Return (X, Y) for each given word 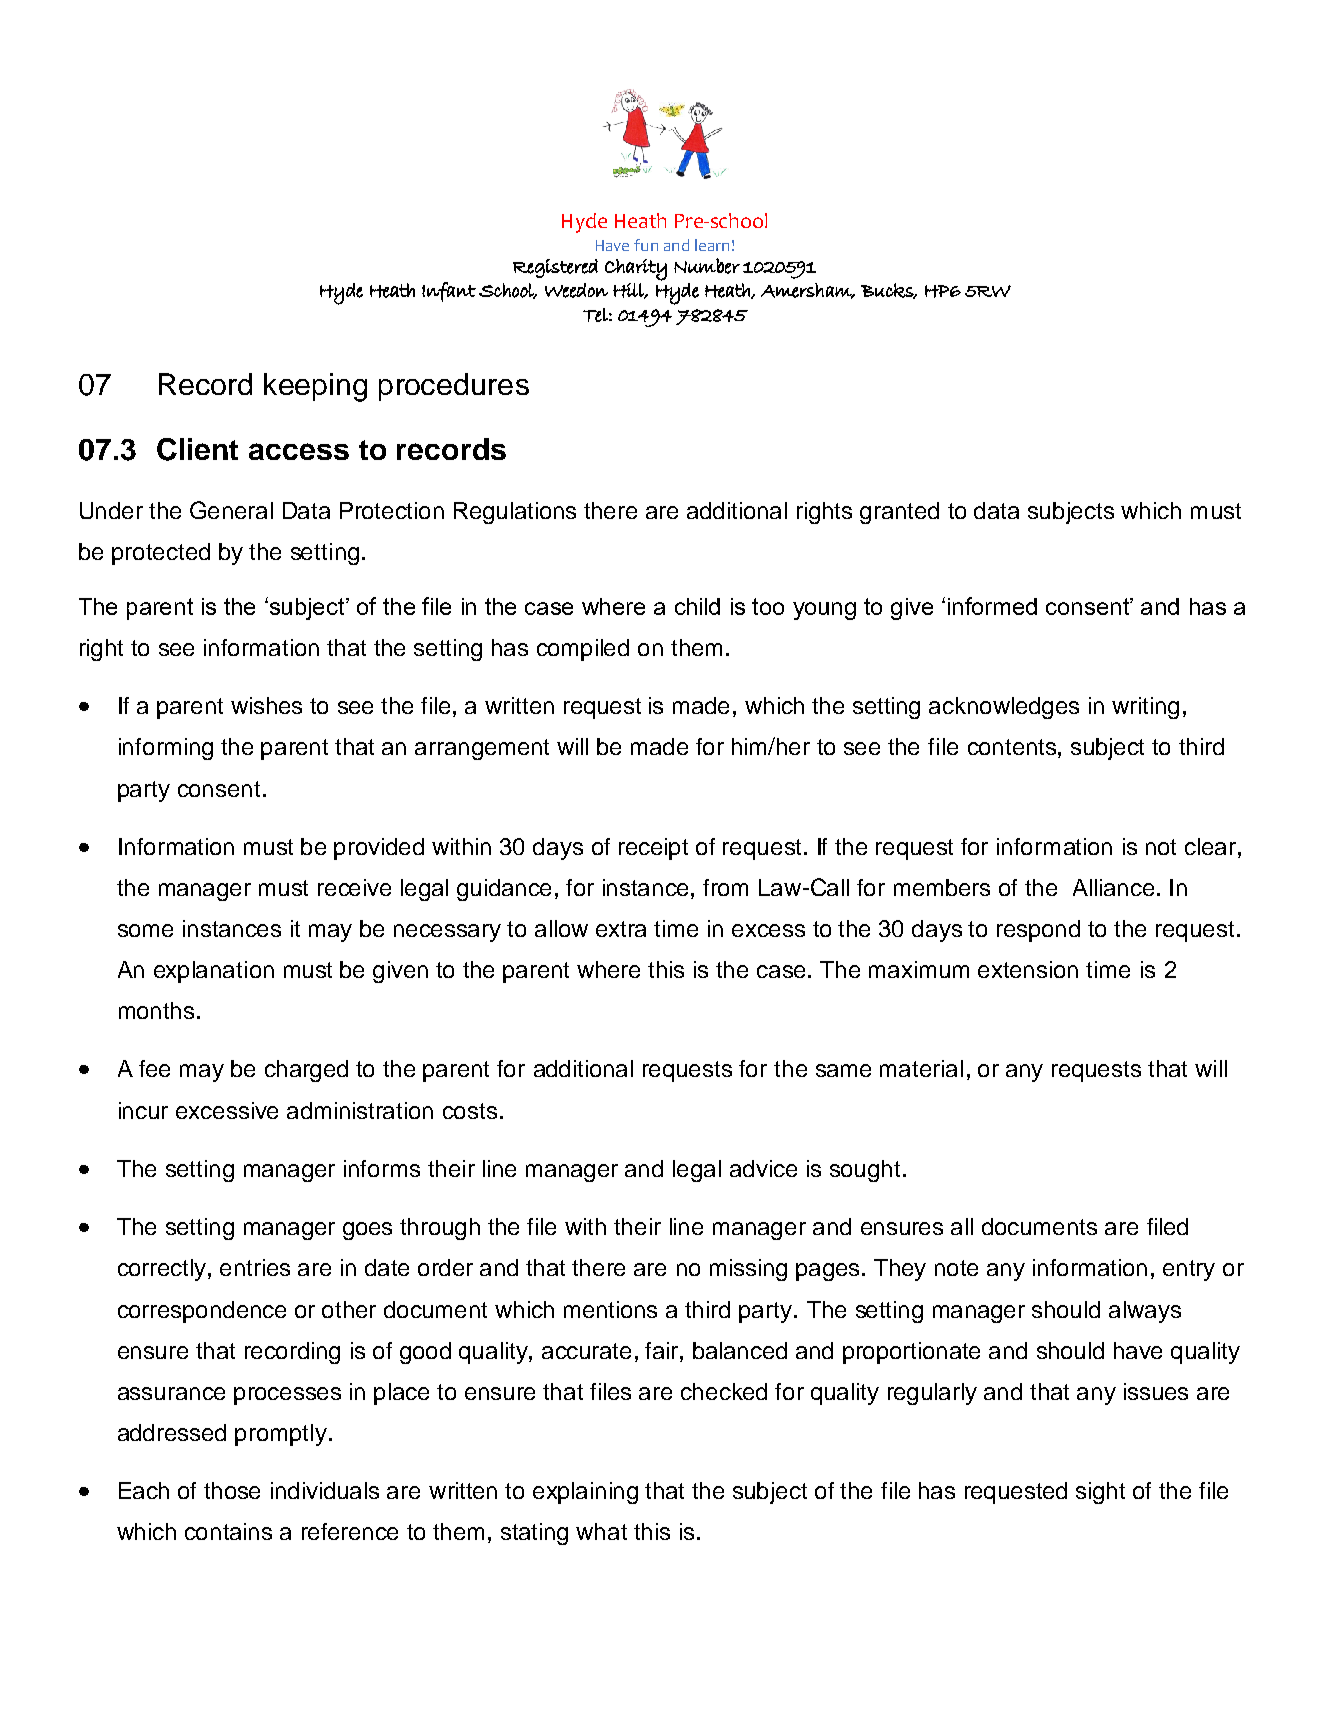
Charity (636, 270)
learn (712, 245)
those (232, 1490)
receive (354, 887)
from (725, 887)
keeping (315, 387)
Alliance (1113, 887)
